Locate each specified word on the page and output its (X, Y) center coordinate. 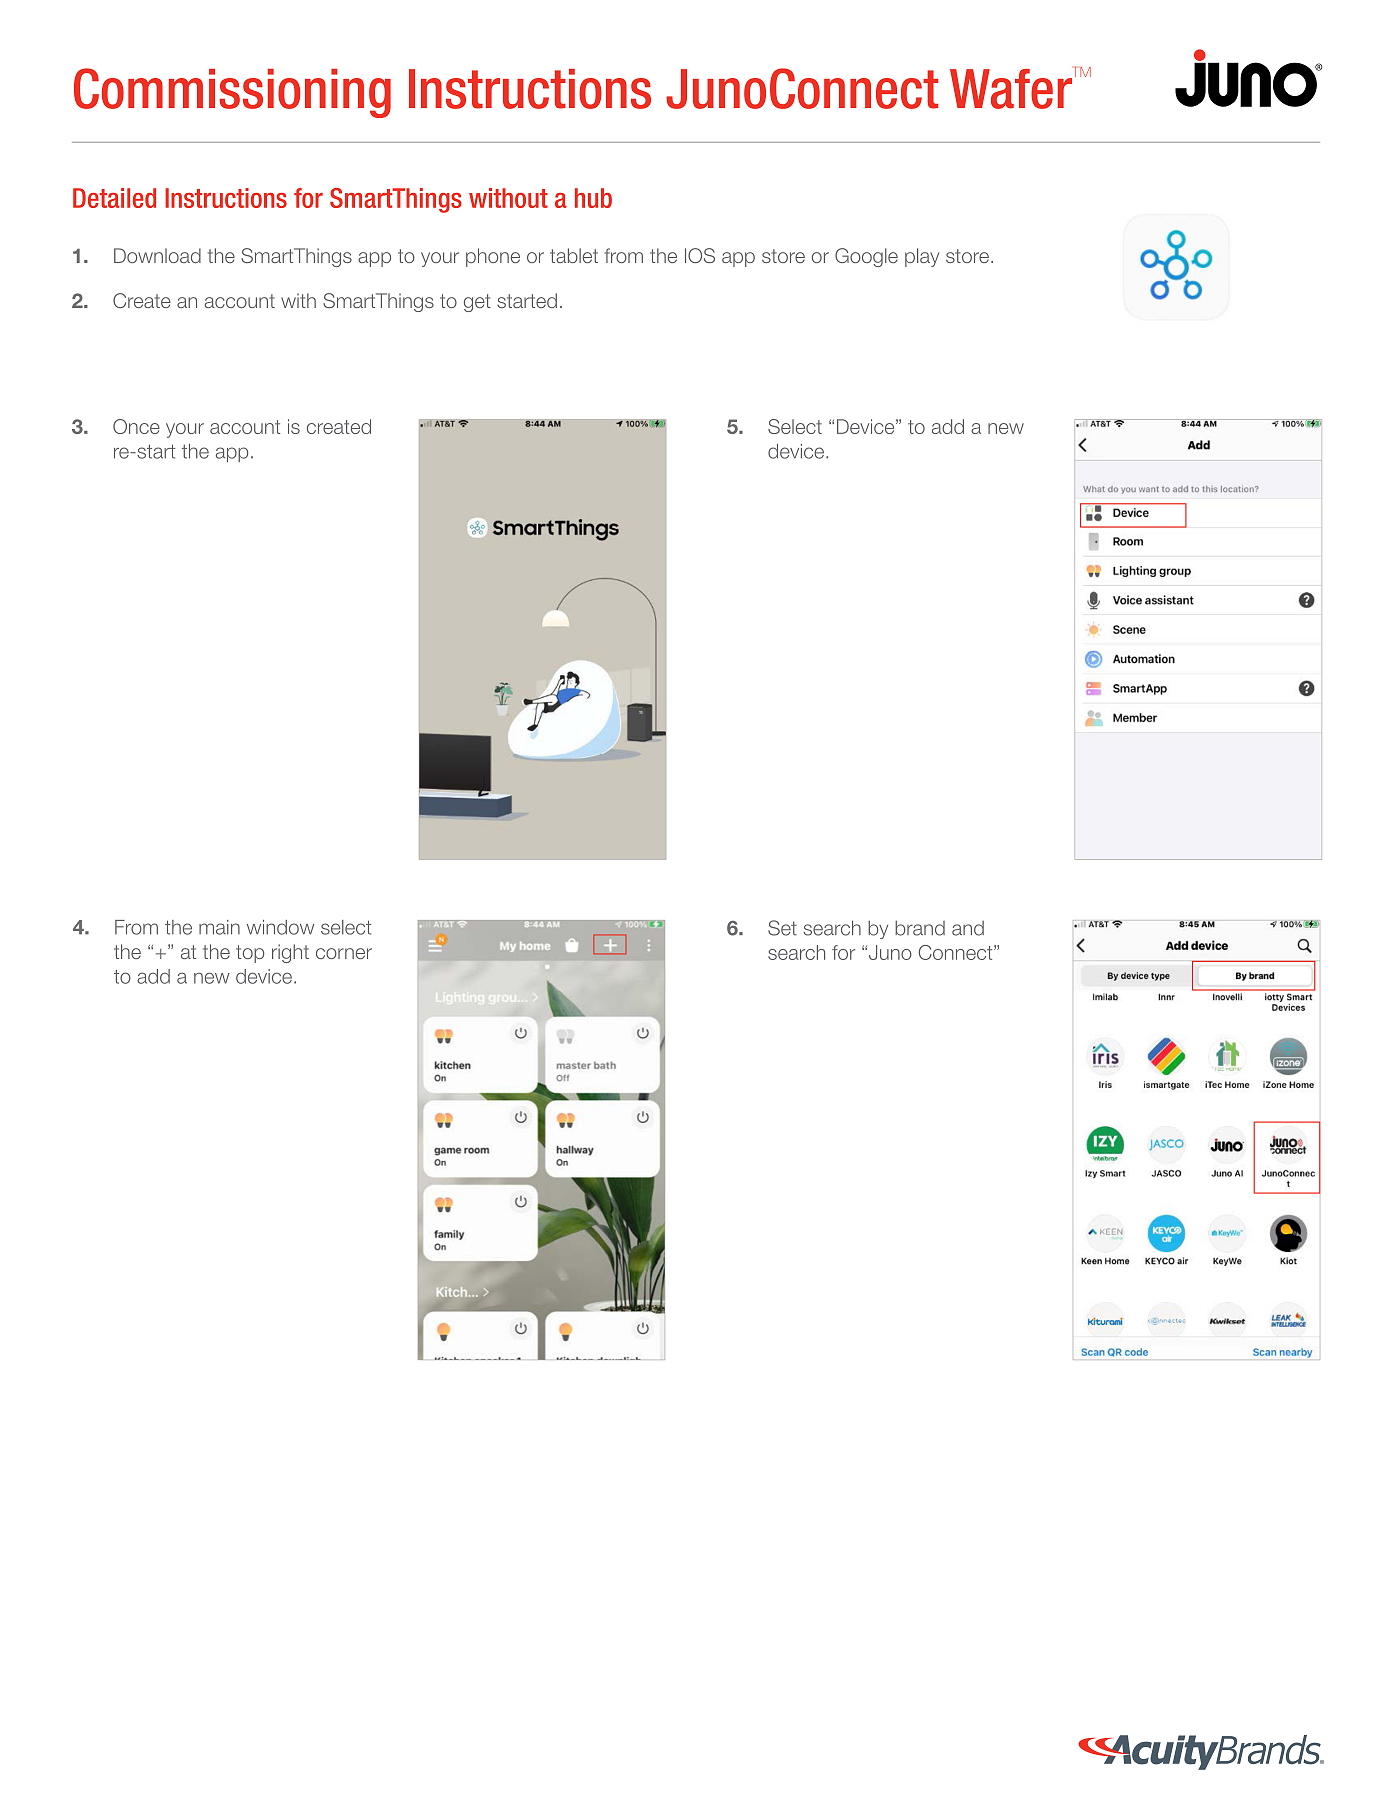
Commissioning (232, 93)
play (922, 257)
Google (866, 257)
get (477, 303)
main (219, 927)
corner (344, 953)
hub (593, 198)
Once (136, 426)
